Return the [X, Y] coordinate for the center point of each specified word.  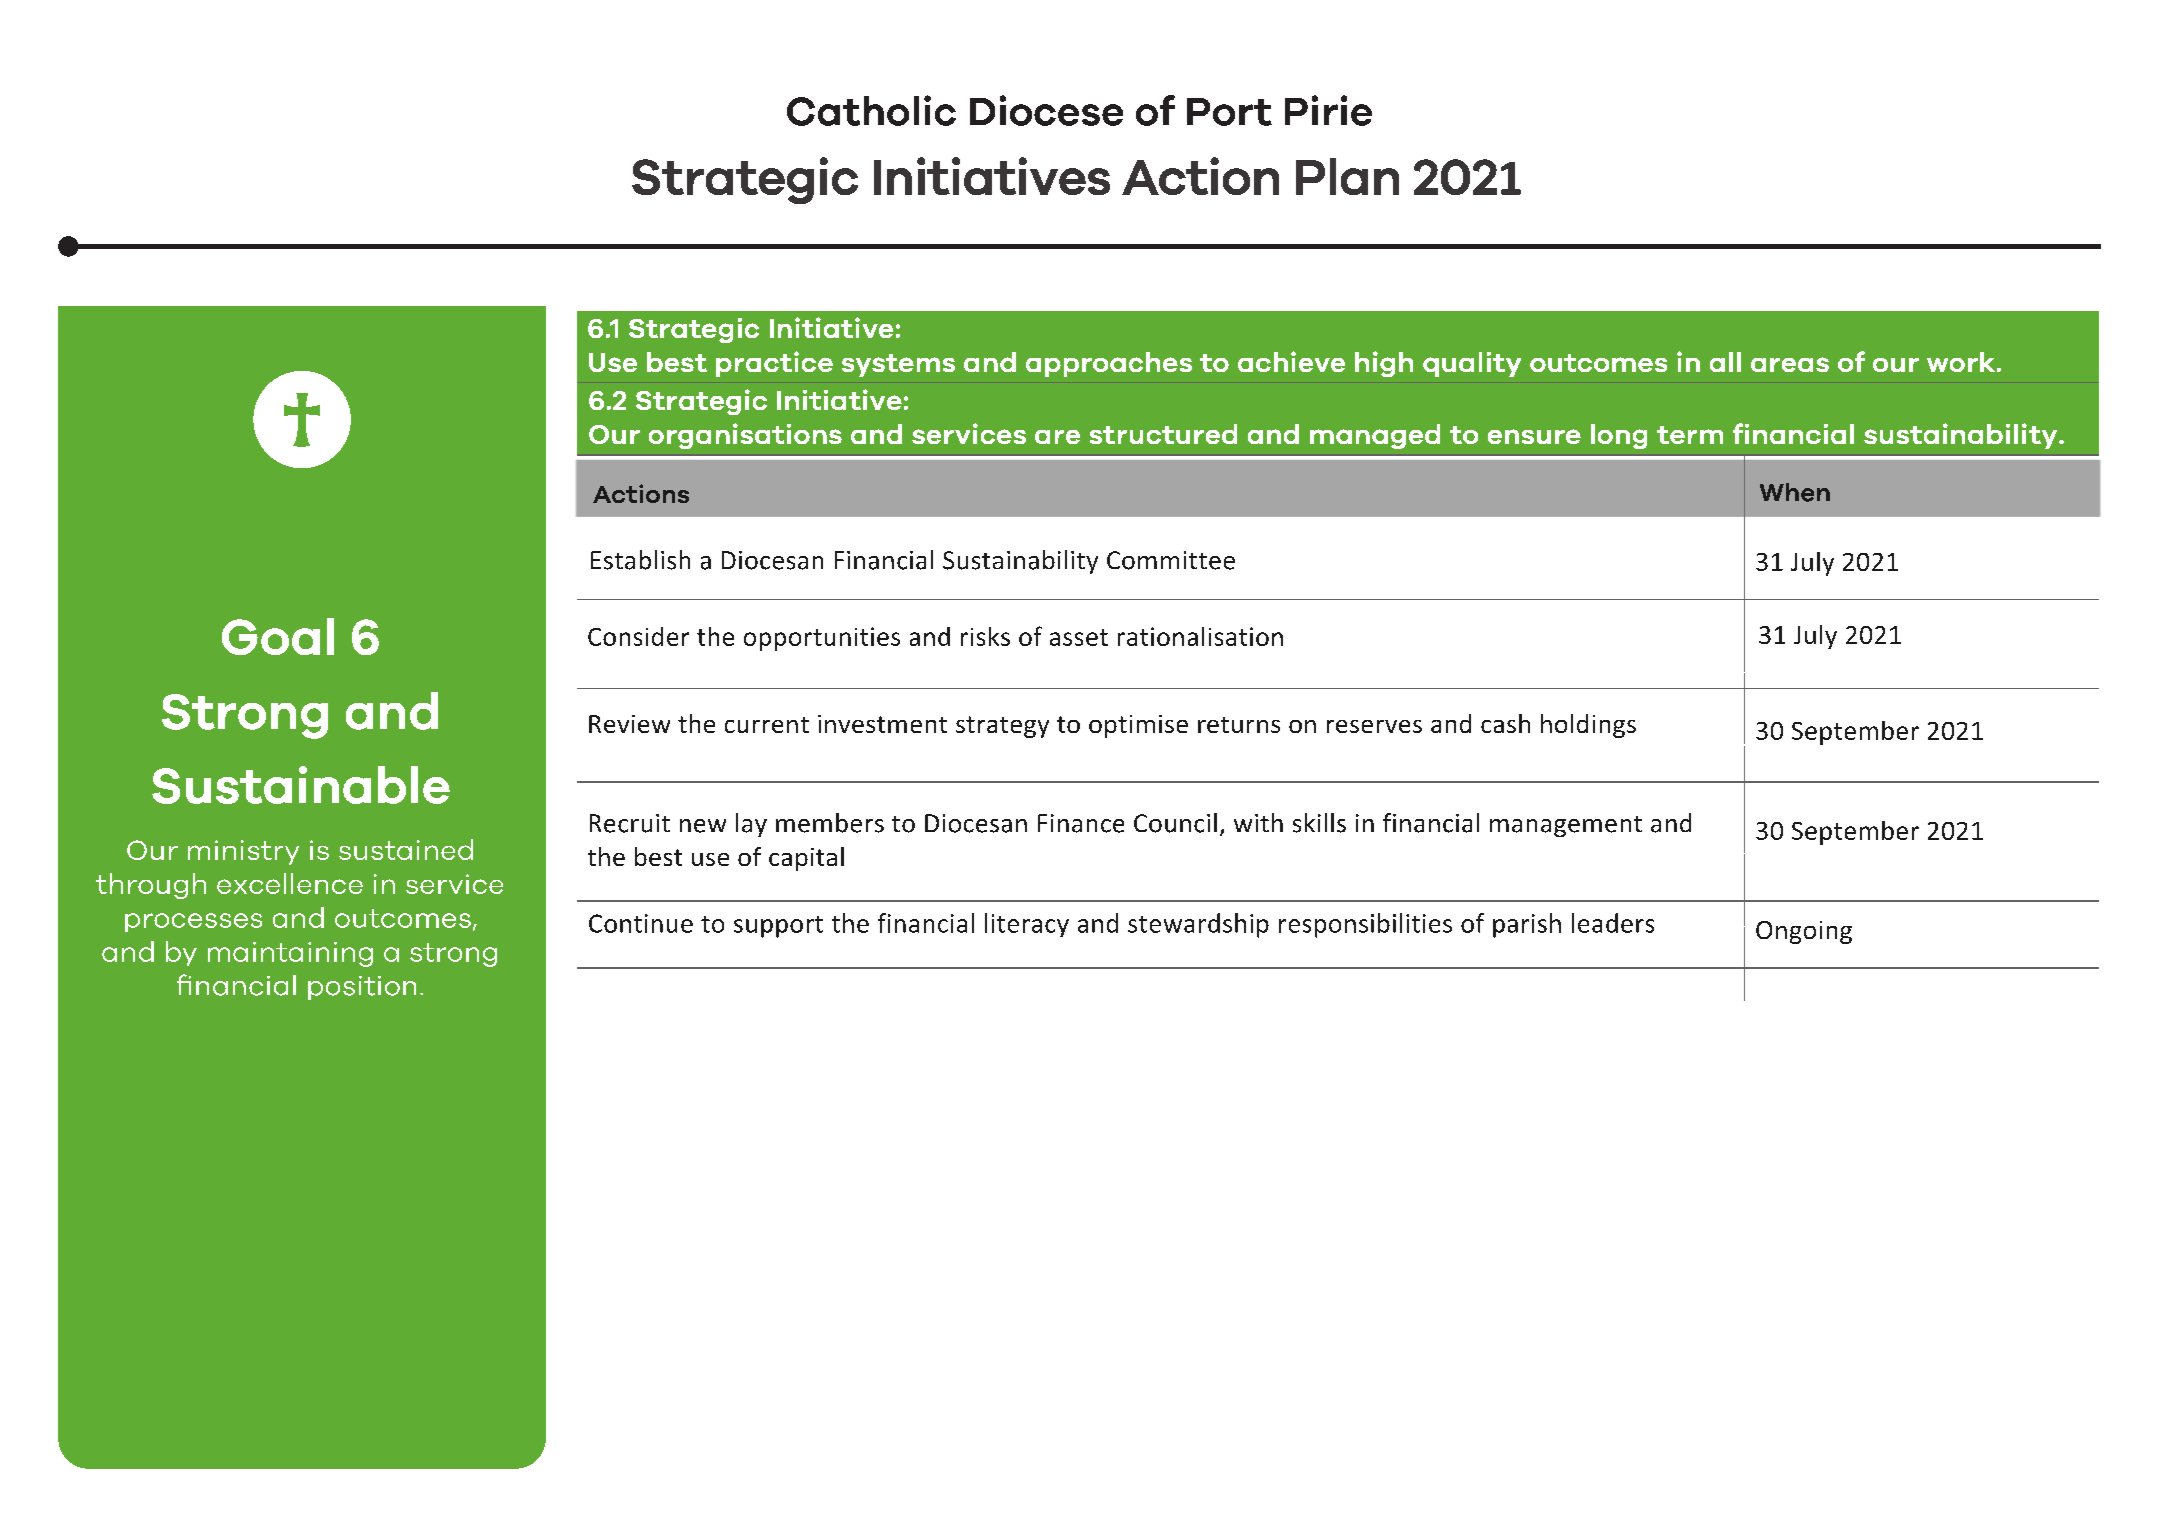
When [1795, 492]
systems [898, 365]
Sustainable [301, 785]
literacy [1027, 925]
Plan [1347, 176]
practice [774, 364]
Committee [1171, 560]
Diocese [1046, 110]
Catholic [871, 110]
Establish [640, 560]
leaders [1613, 923]
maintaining [290, 954]
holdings [1588, 726]
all [1725, 362]
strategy [1002, 727]
